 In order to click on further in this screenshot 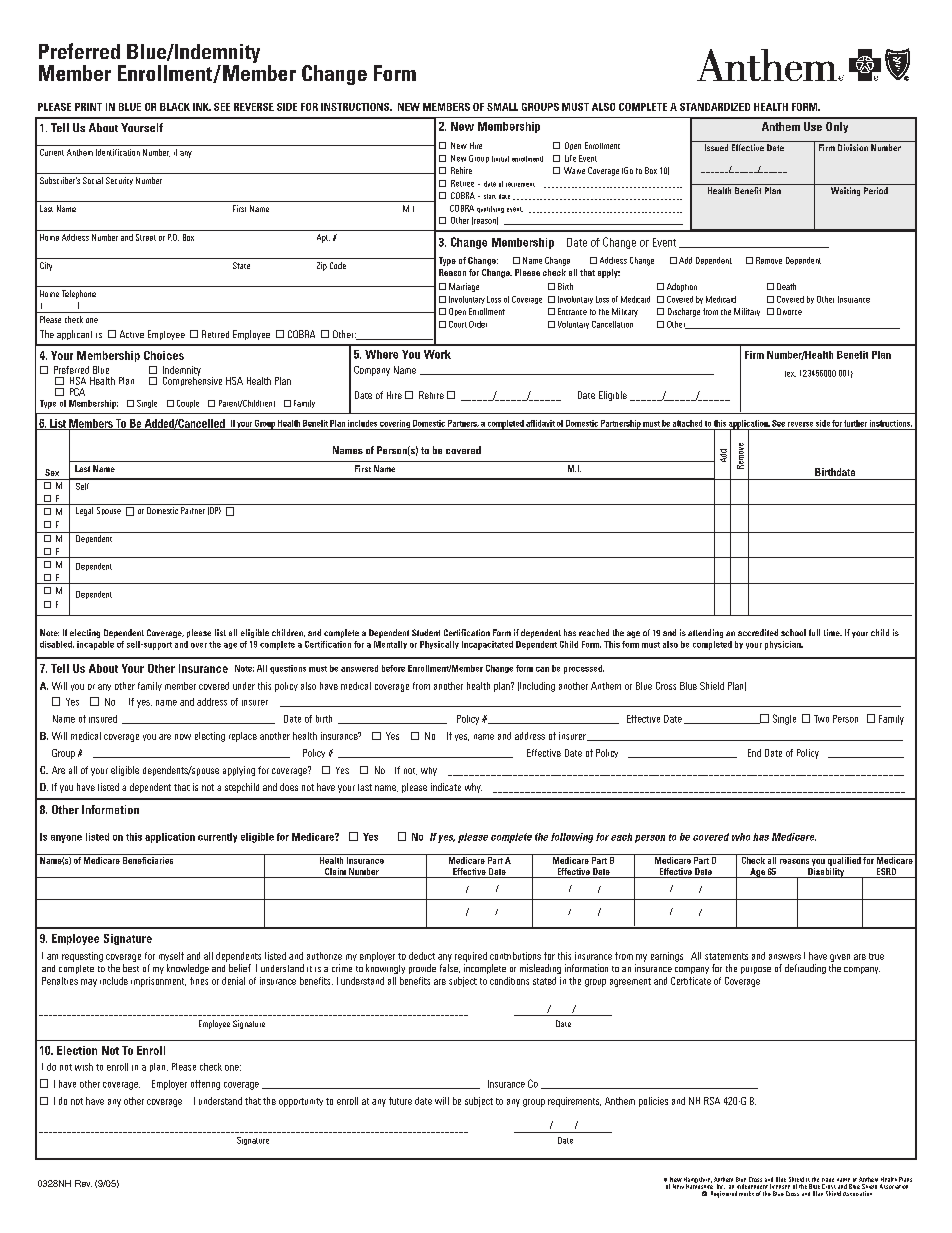, I will do `click(855, 423)`.
